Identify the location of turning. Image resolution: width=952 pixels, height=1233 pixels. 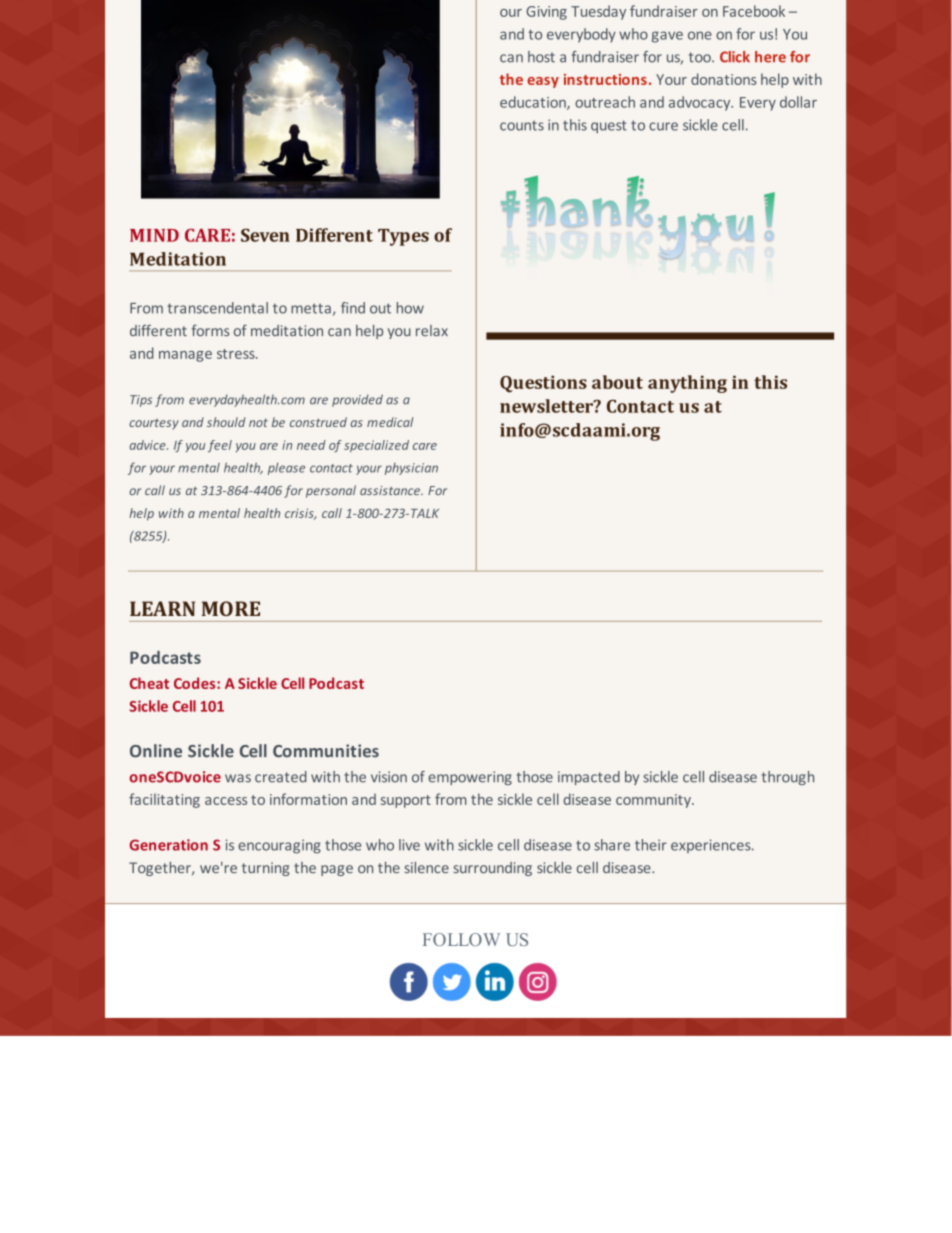
(265, 869).
